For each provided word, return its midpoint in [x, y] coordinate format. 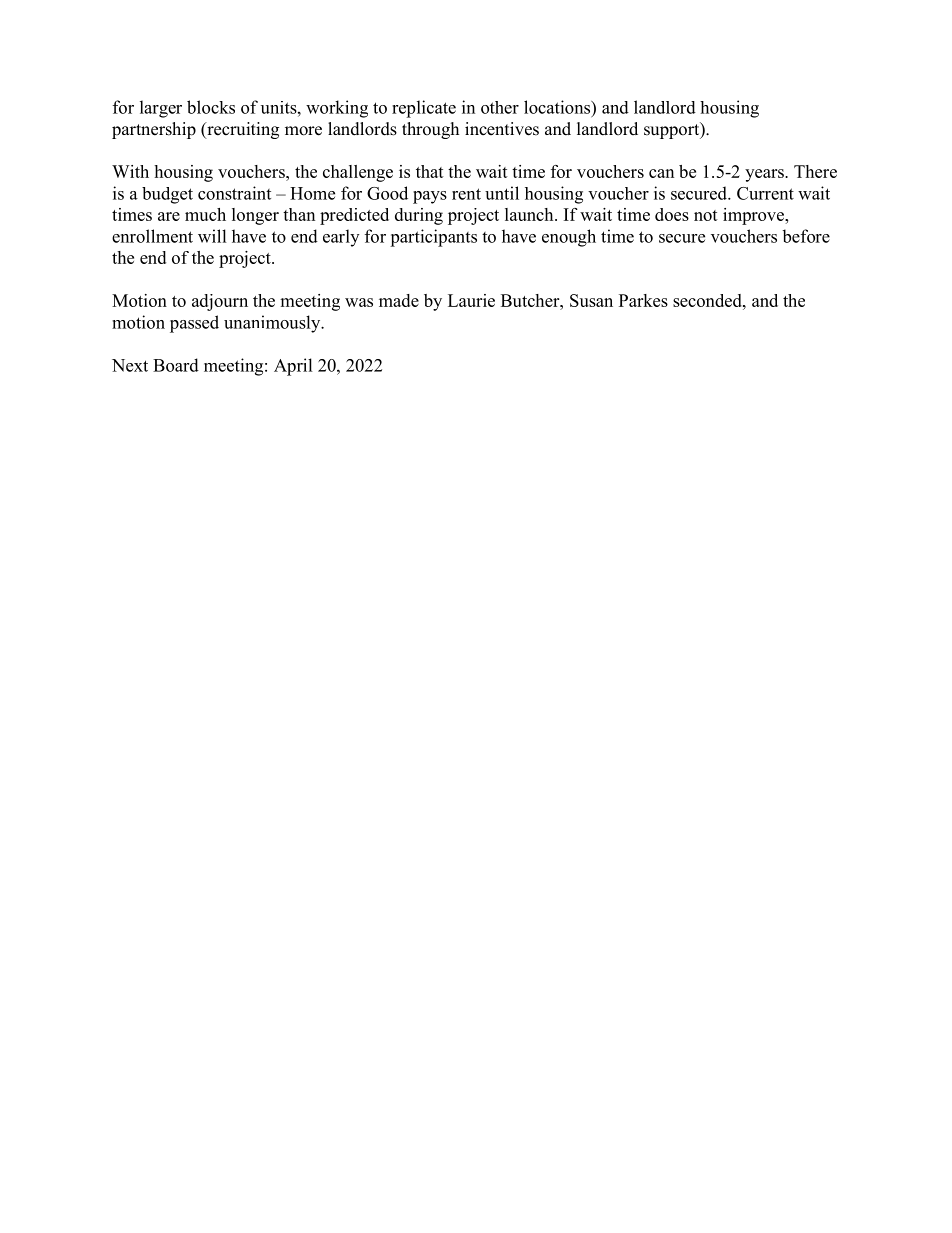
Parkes [643, 300]
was [359, 302]
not [706, 215]
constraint [234, 193]
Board [176, 365]
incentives [502, 129]
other [500, 107]
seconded [708, 300]
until [502, 193]
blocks [211, 107]
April [293, 367]
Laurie [471, 300]
